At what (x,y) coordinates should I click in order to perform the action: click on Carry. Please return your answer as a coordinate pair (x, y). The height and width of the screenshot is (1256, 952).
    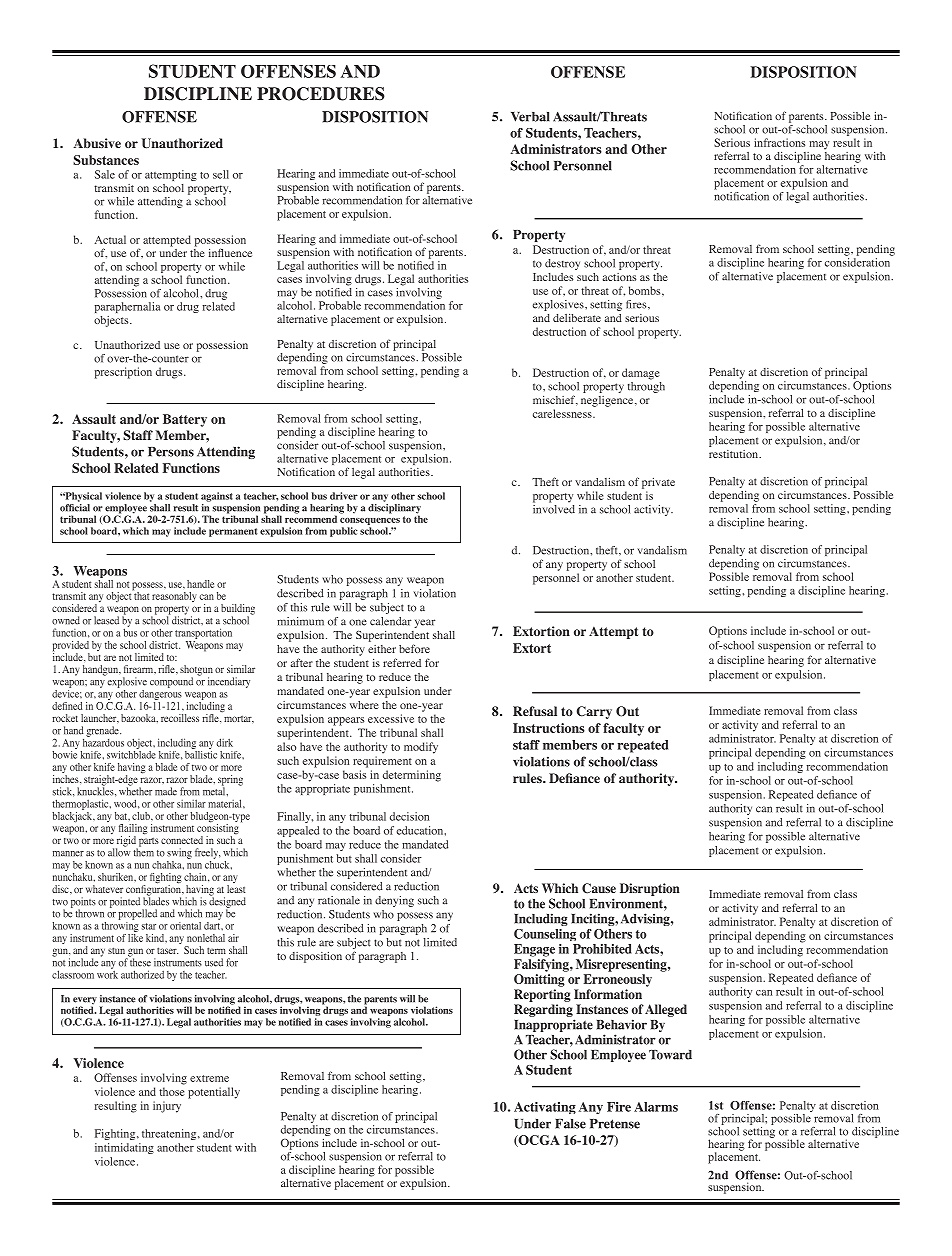
    Looking at the image, I should click on (594, 712).
